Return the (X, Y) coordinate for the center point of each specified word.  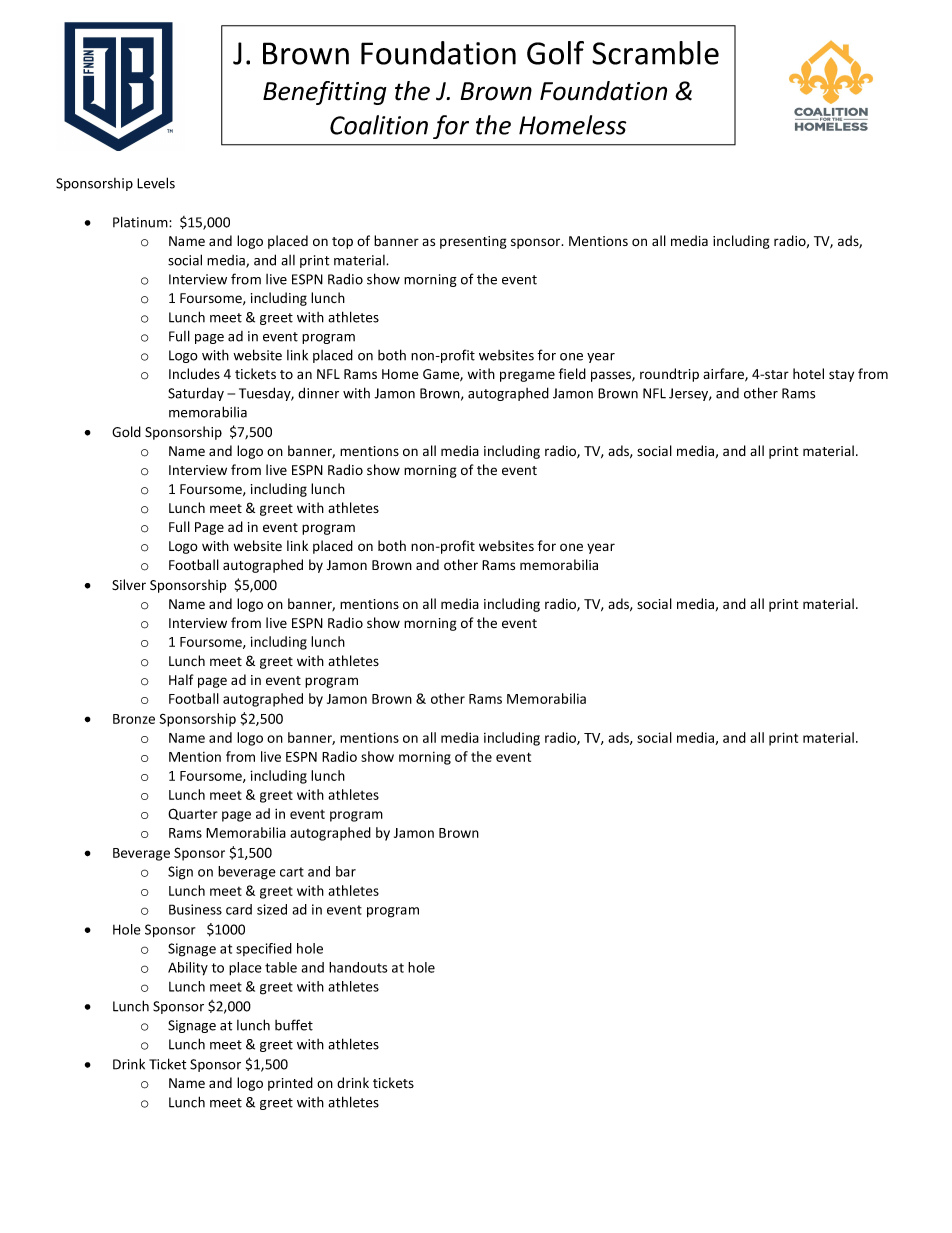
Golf (555, 53)
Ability (188, 969)
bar (346, 871)
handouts (358, 967)
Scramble (655, 53)
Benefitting (325, 93)
